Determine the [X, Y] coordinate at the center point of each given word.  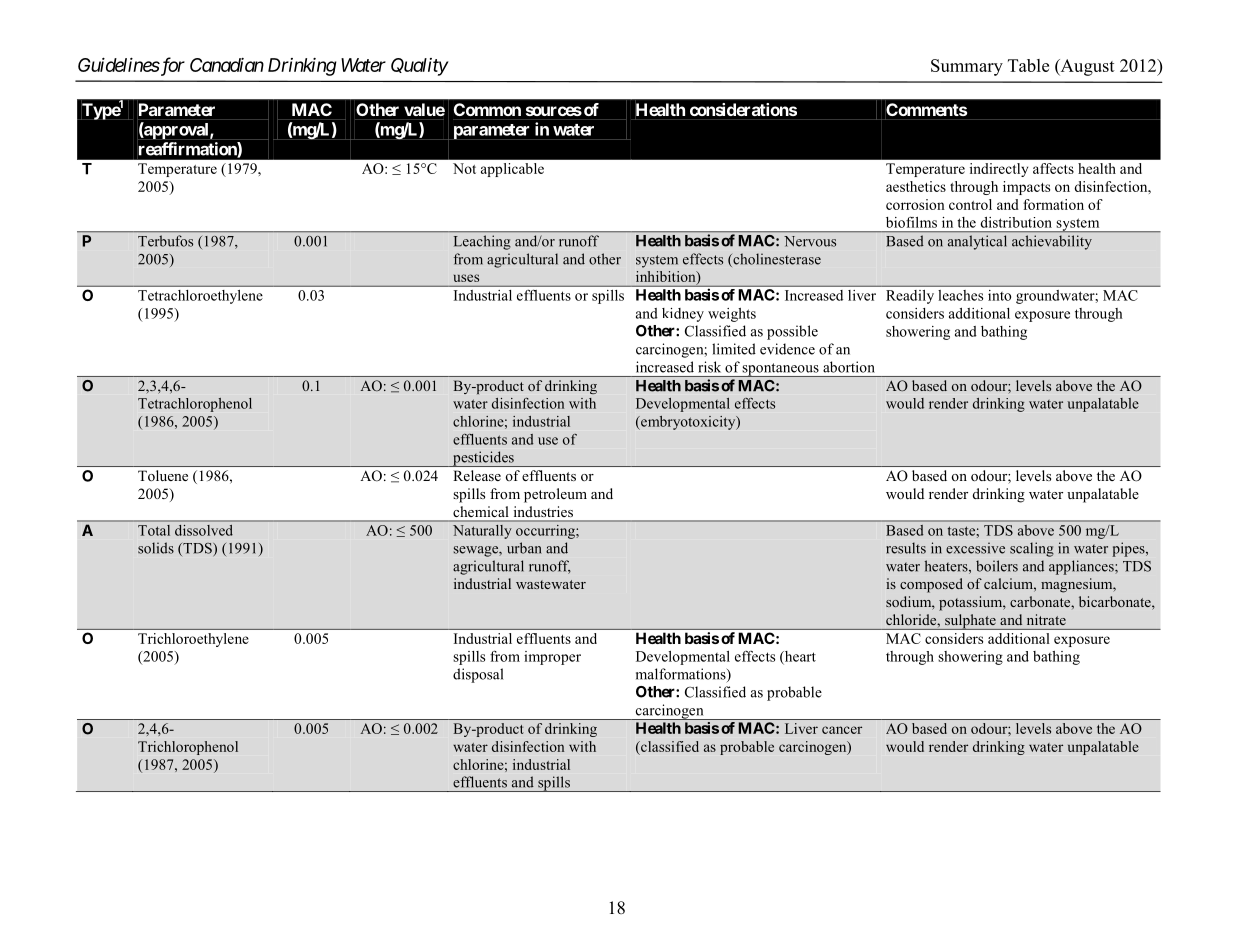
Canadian [227, 65]
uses [466, 278]
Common [487, 109]
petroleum [555, 495]
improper [552, 658]
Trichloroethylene [193, 640]
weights [732, 315]
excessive [975, 548]
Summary [967, 67]
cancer [842, 730]
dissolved [203, 530]
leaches [961, 295]
